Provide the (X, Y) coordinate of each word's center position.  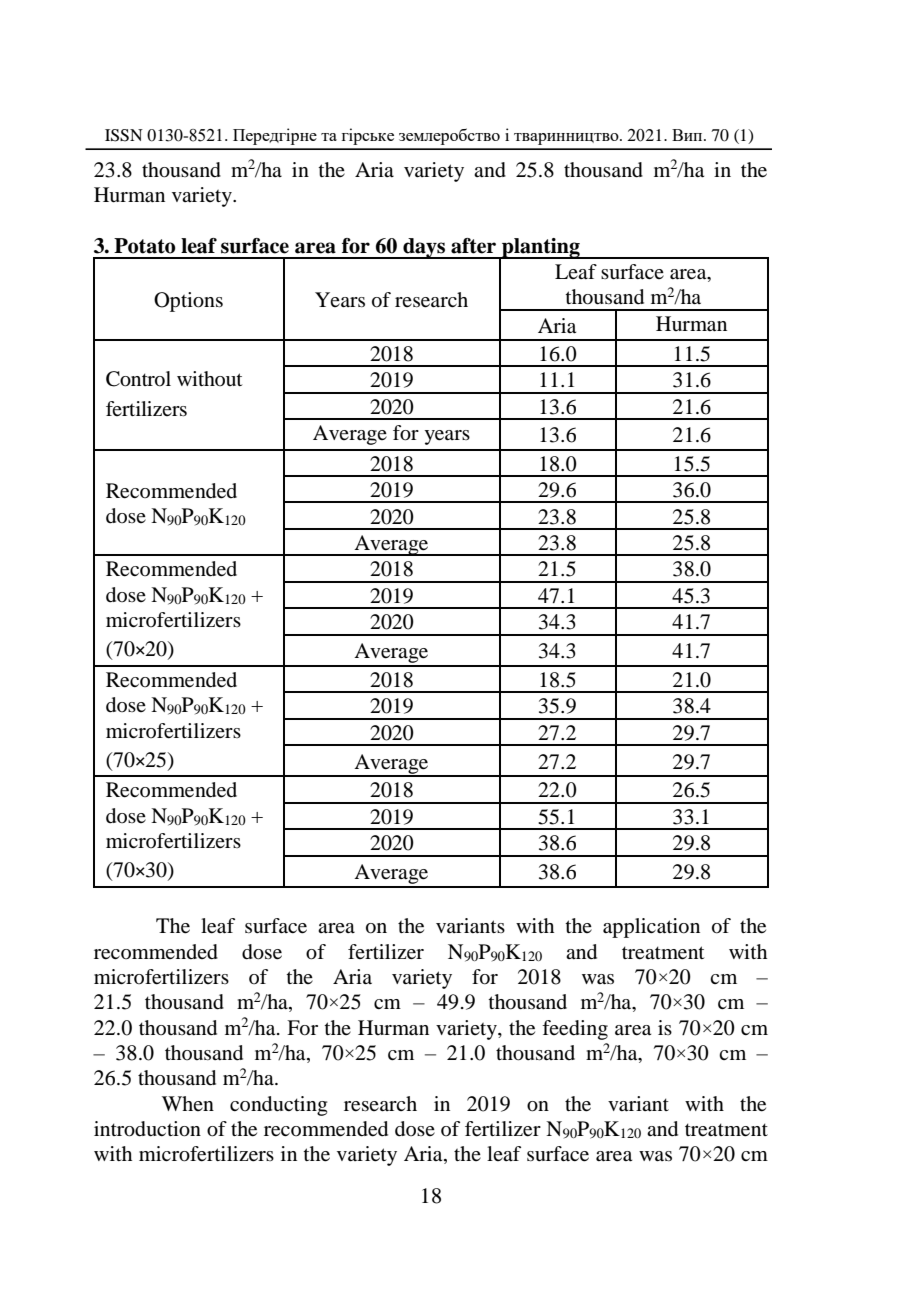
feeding (575, 1030)
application (651, 928)
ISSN (124, 135)
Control (138, 379)
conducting (278, 1106)
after (473, 246)
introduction (147, 1129)
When (188, 1103)
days (424, 248)
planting (541, 249)
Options (188, 302)
